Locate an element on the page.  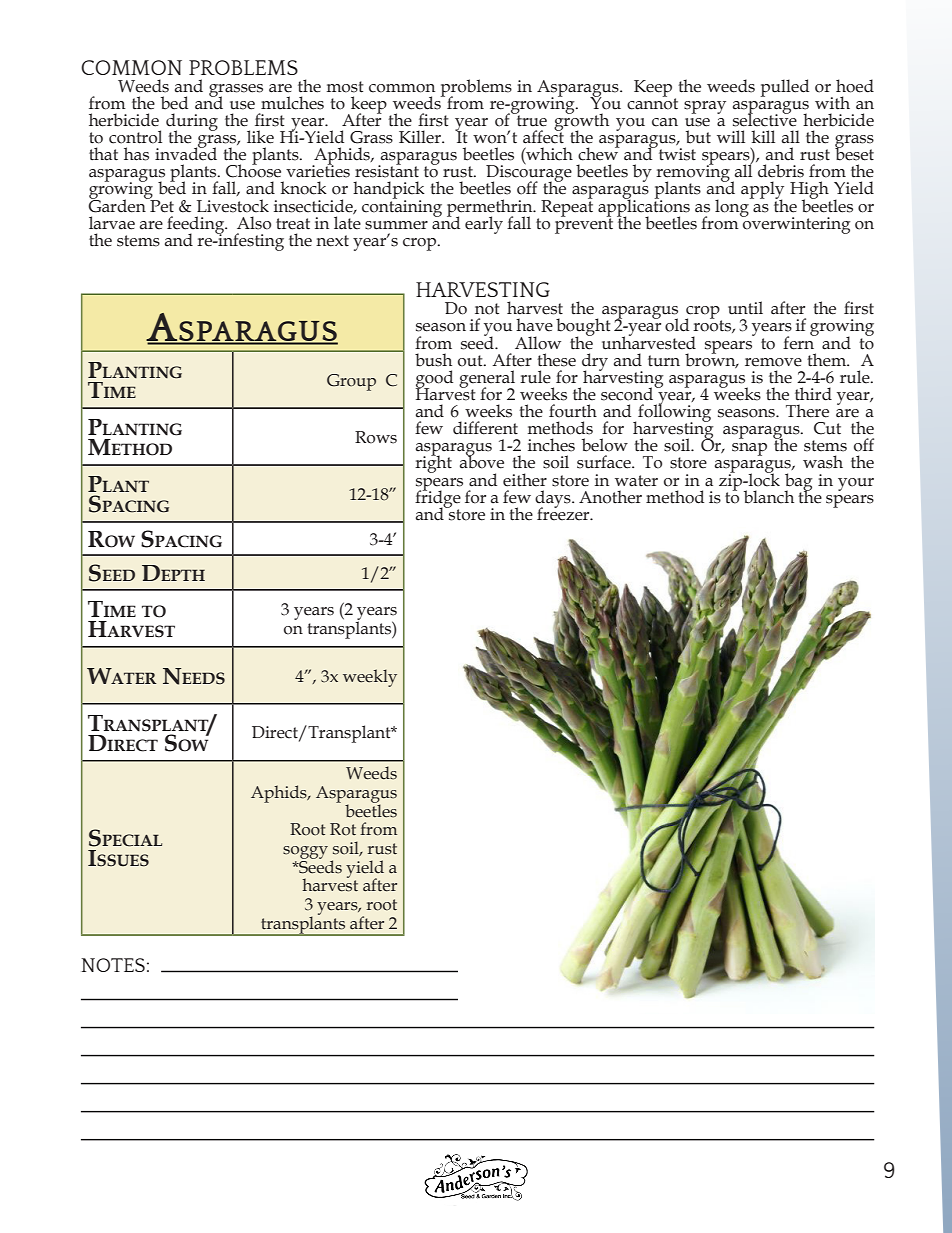
soggy is located at coordinates (305, 852).
